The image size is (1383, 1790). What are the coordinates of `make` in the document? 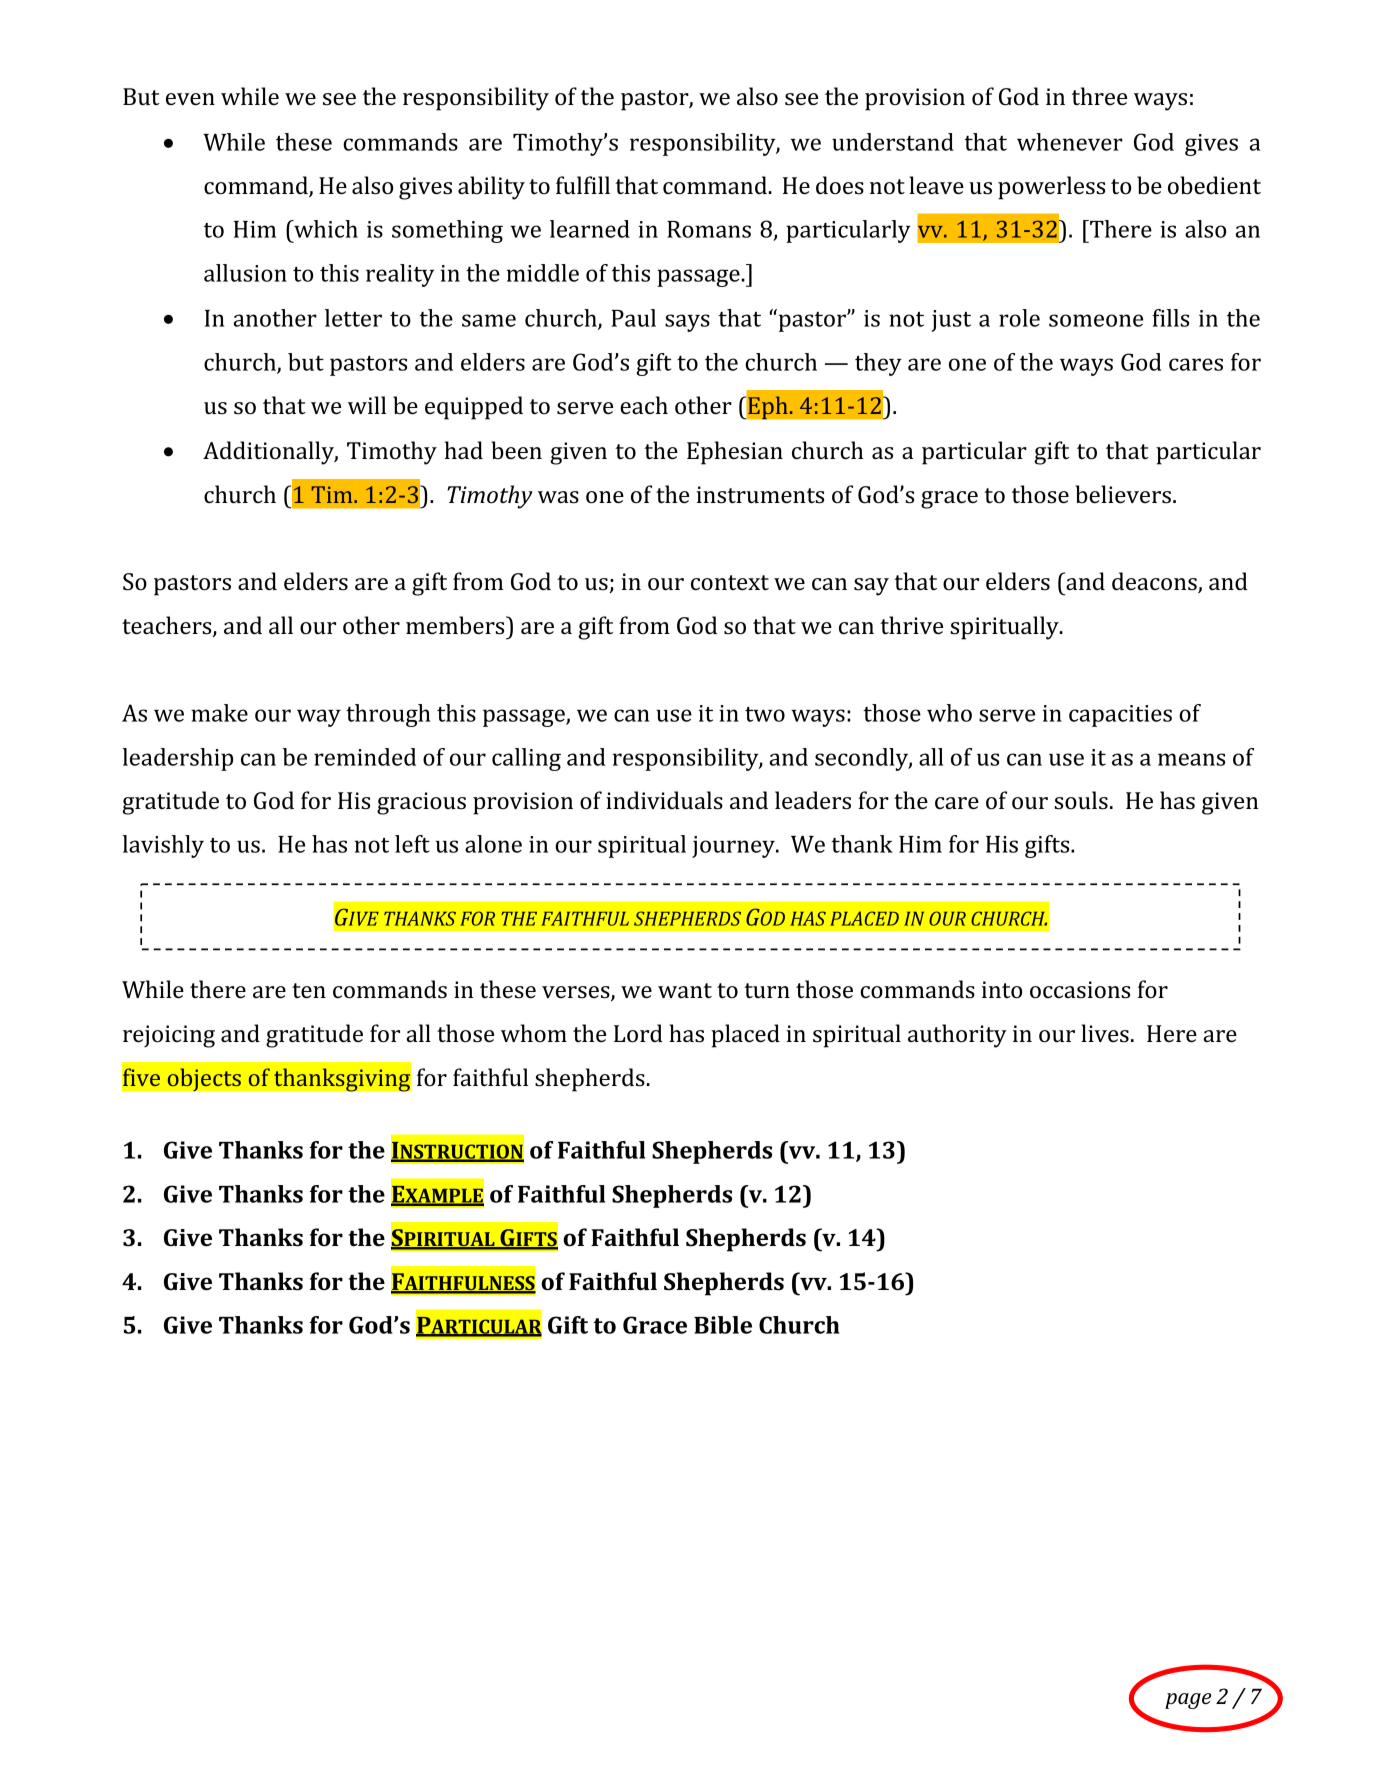 It's located at (219, 713).
